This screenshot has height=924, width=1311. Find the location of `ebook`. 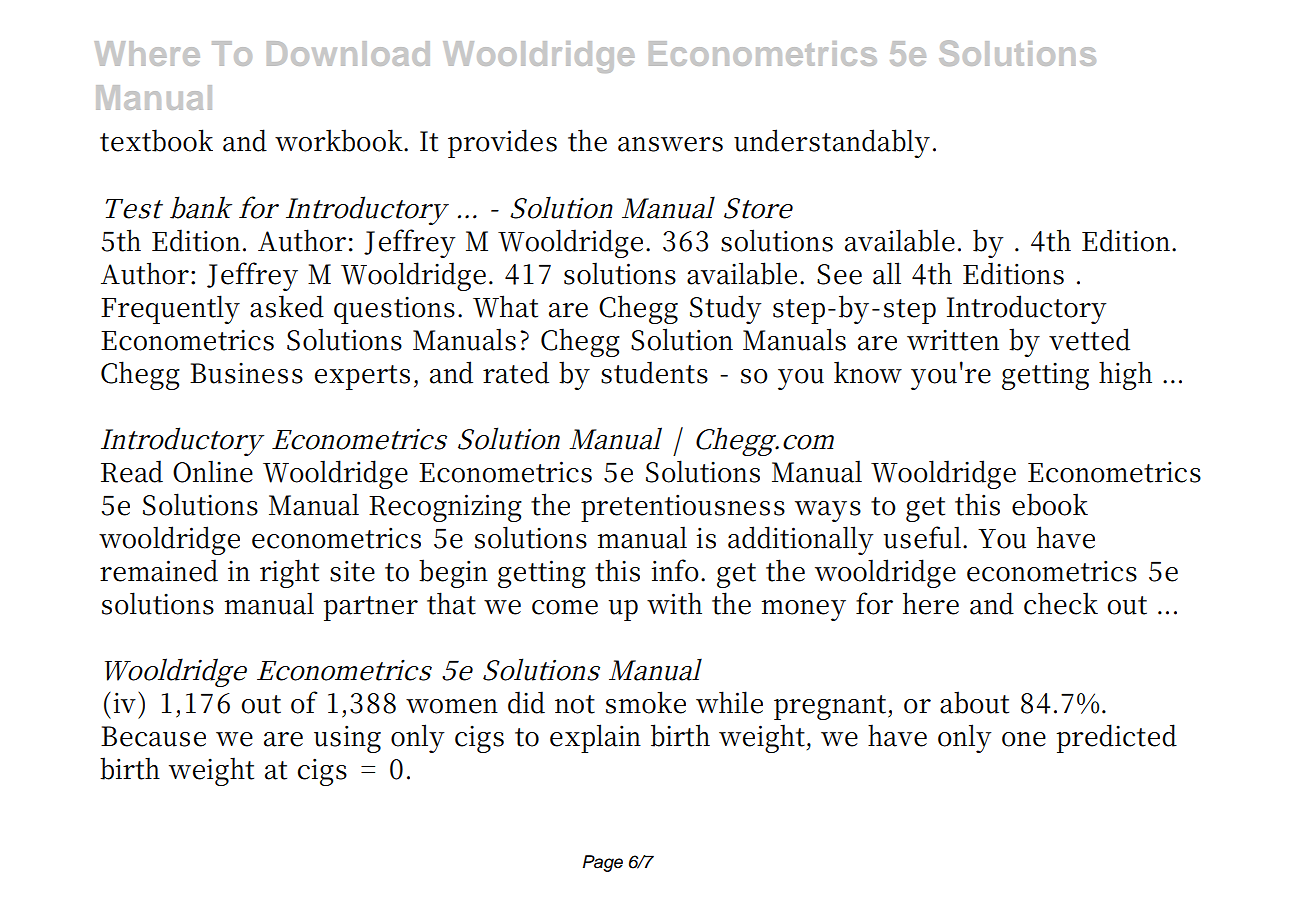

ebook is located at coordinates (1050, 504).
